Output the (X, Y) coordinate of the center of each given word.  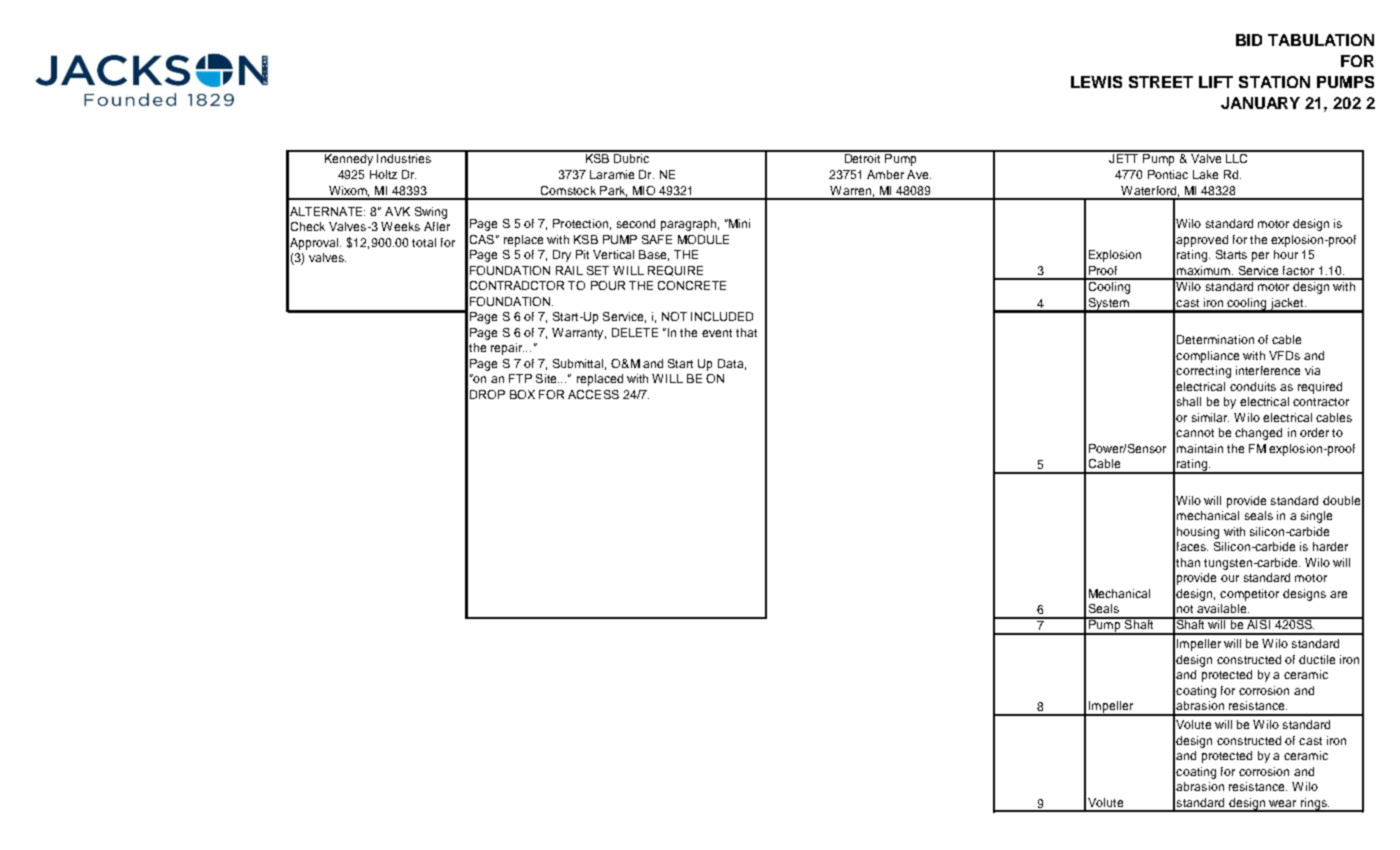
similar (1210, 417)
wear (1282, 803)
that (746, 332)
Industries (404, 157)
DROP (487, 394)
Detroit (862, 157)
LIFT (1216, 82)
